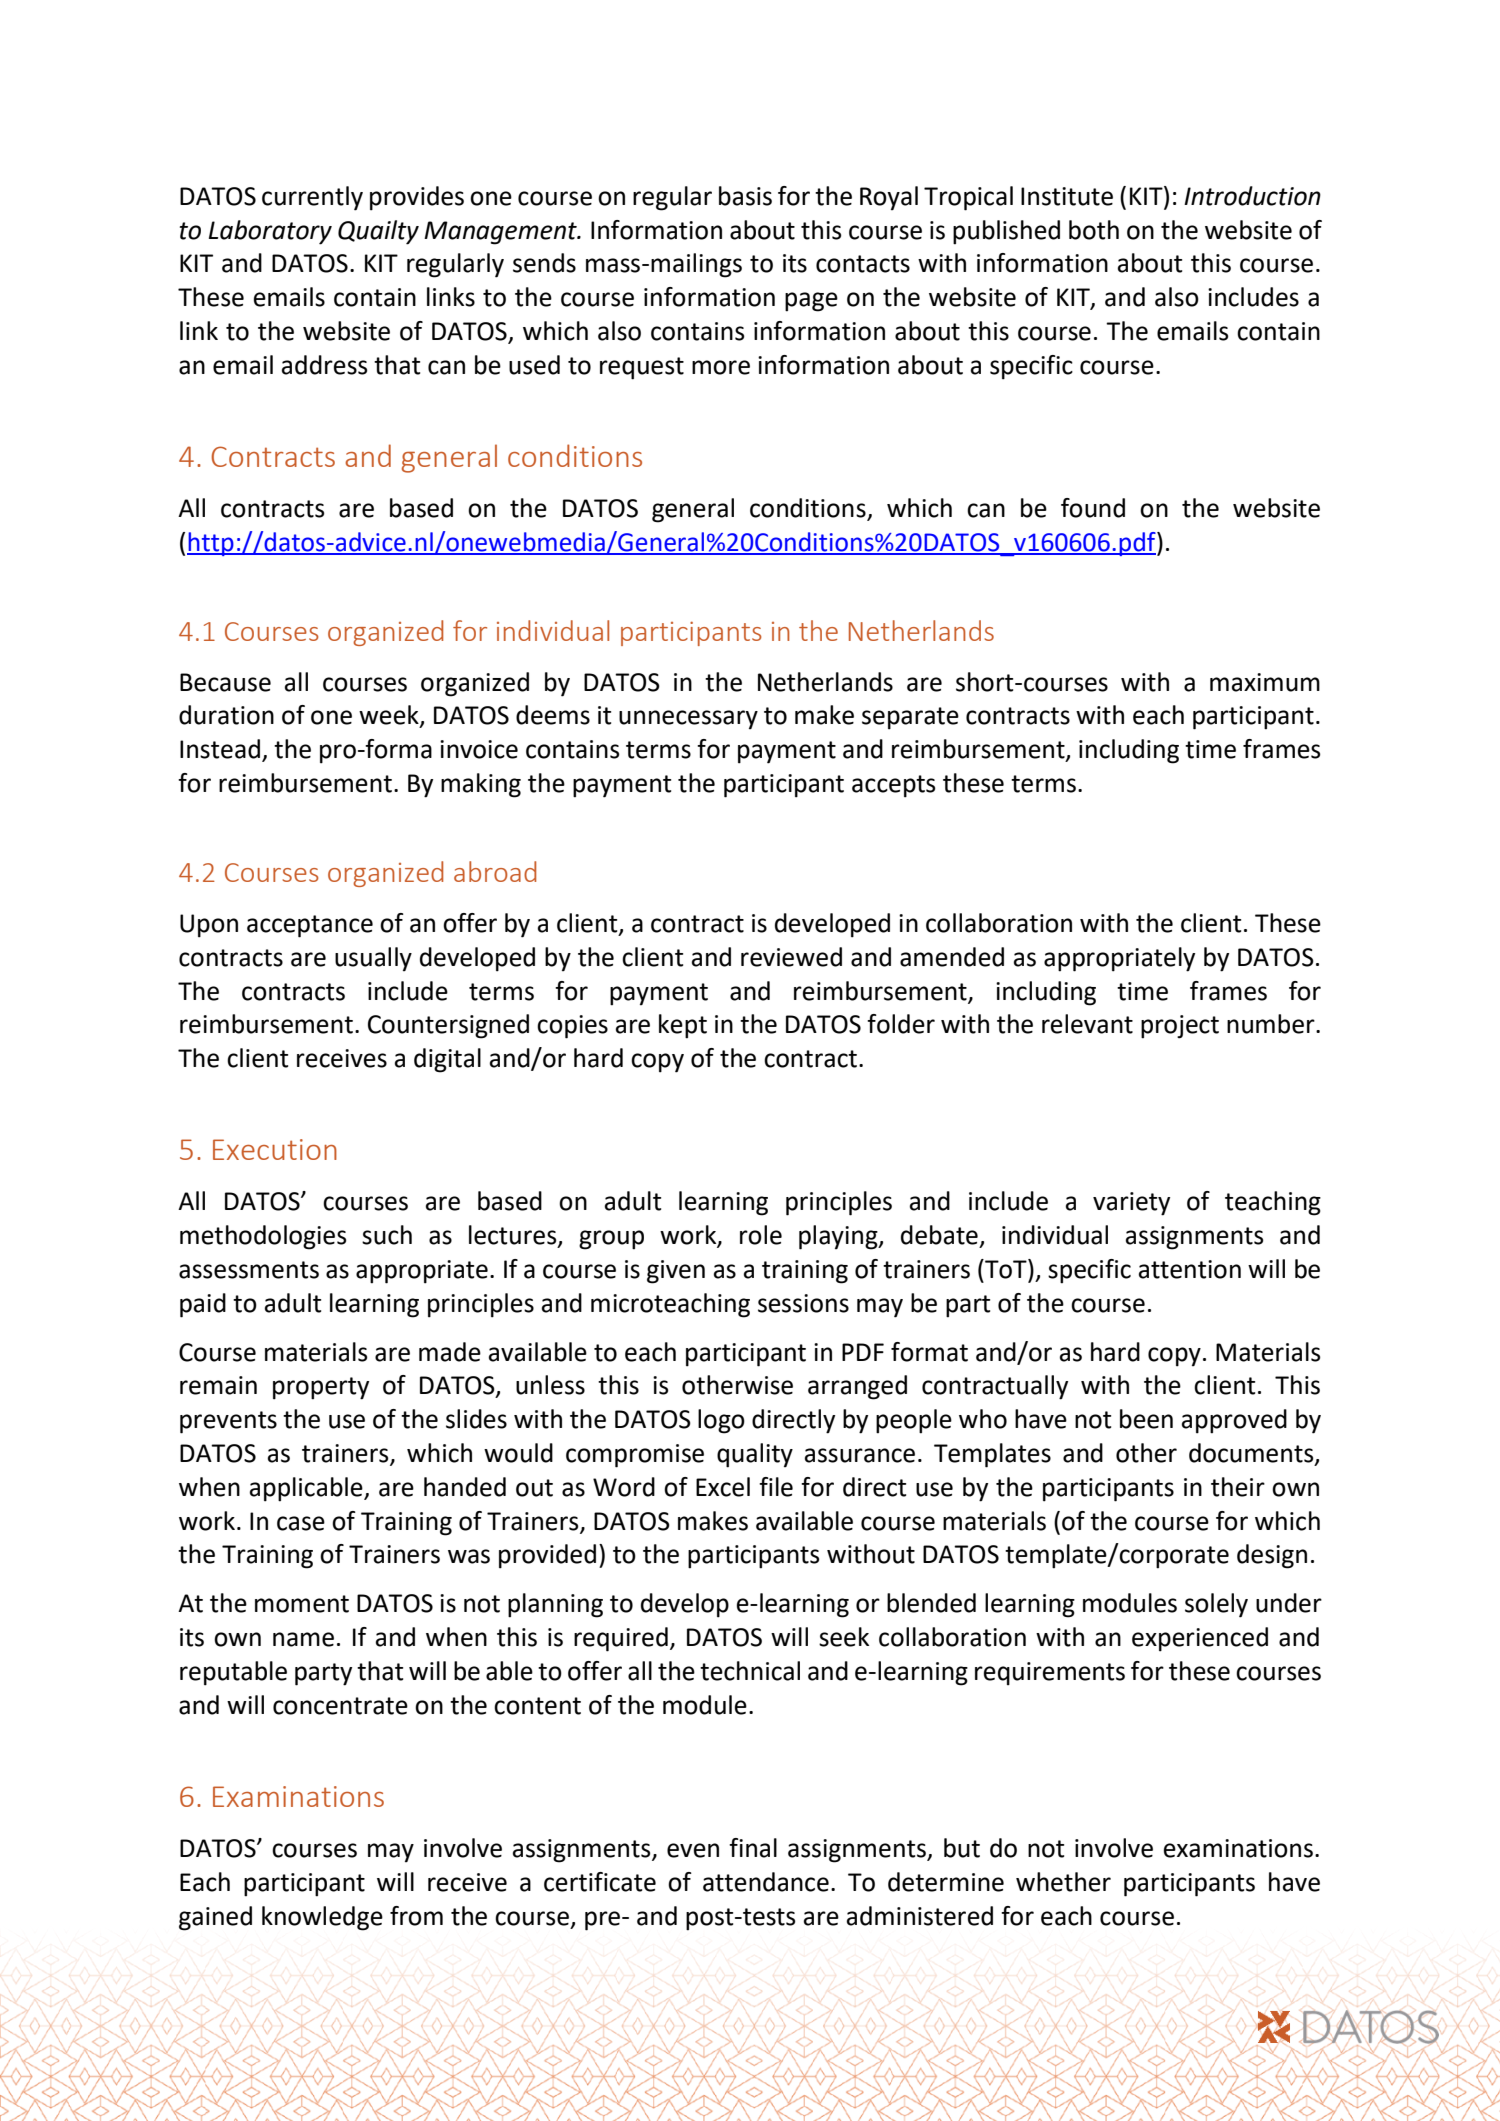  I want to click on project, so click(1180, 1027).
